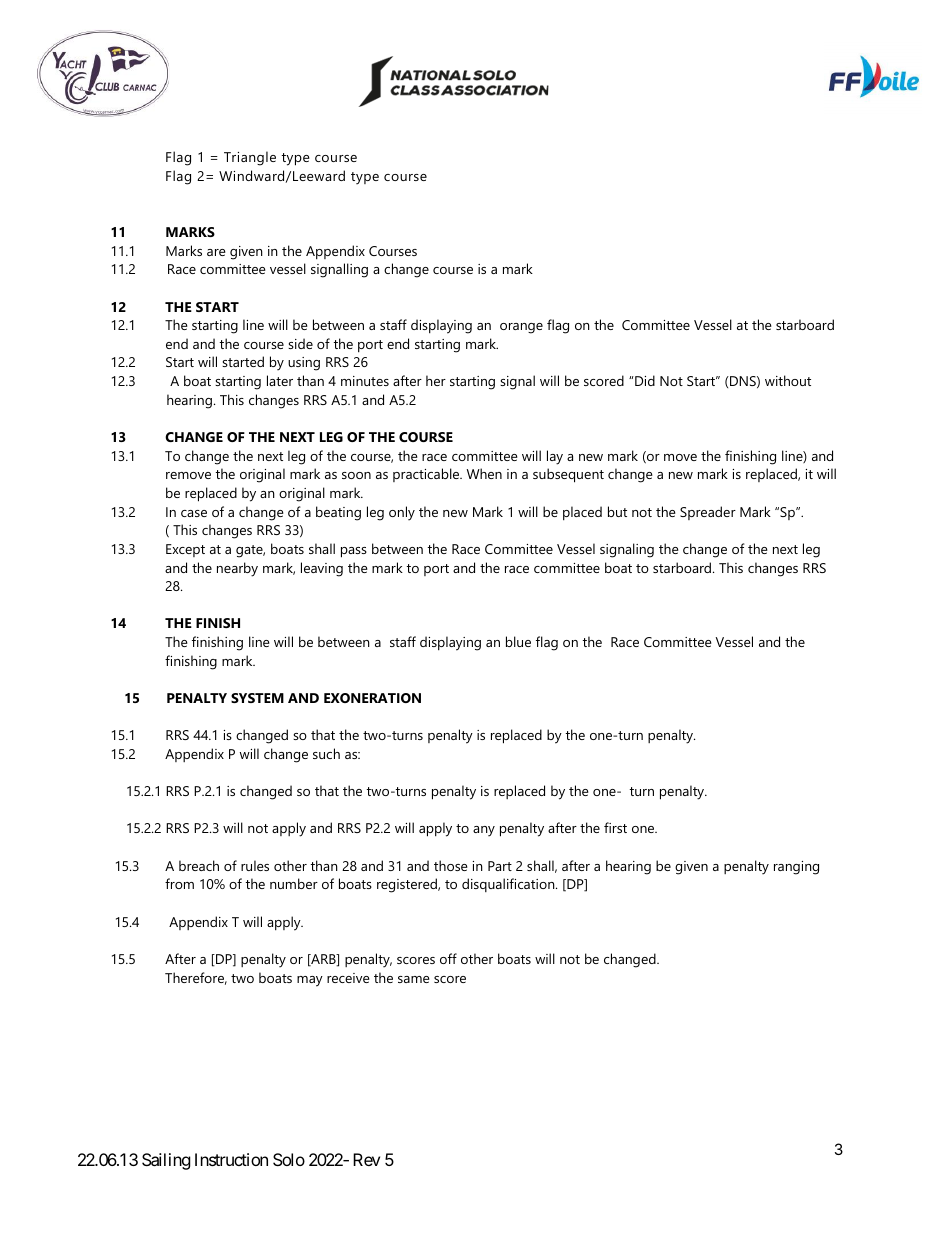 This page has height=1233, width=952. Describe the element at coordinates (300, 343) in the page. I see `side` at that location.
